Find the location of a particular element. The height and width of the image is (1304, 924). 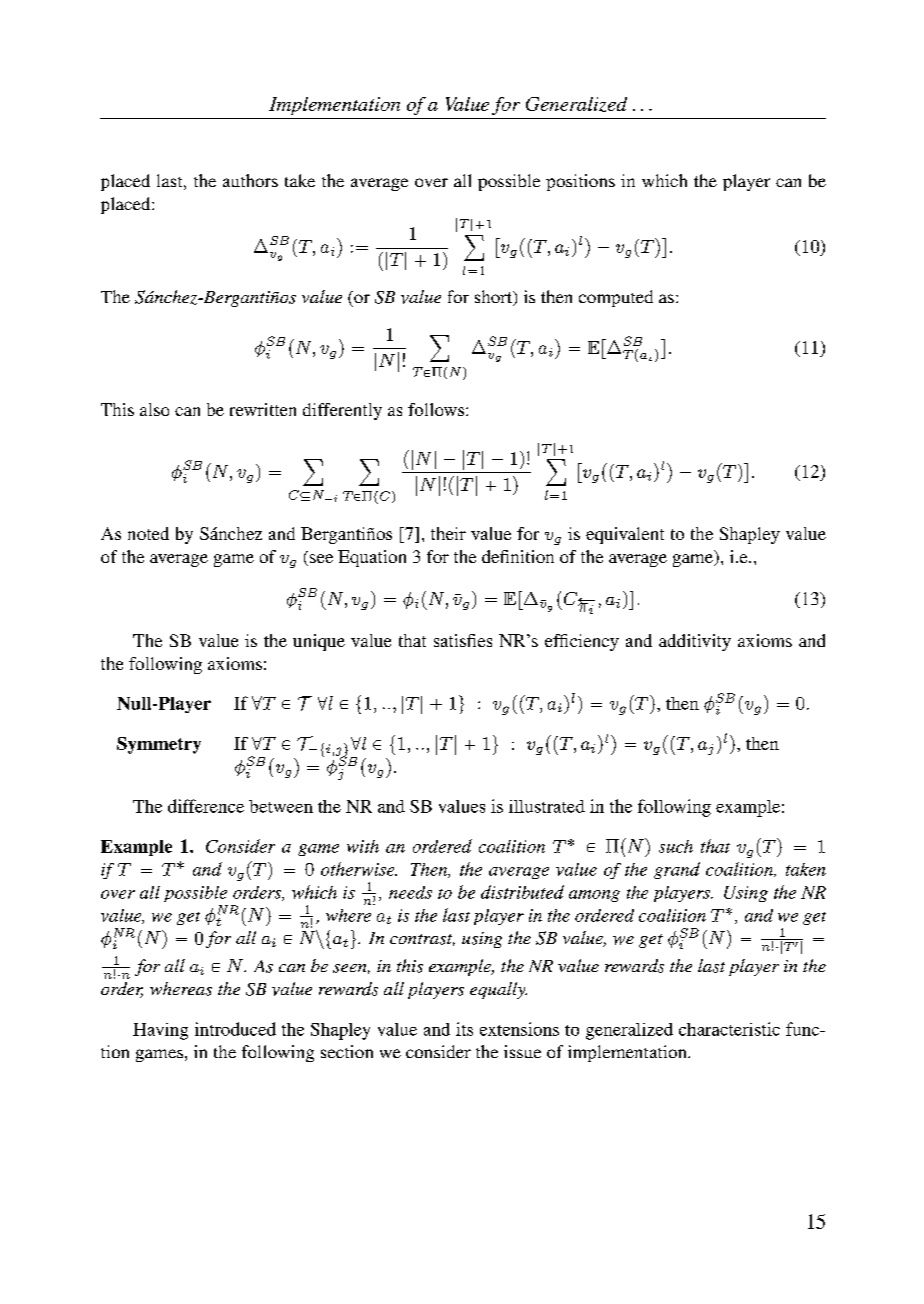

satisfies is located at coordinates (463, 640).
